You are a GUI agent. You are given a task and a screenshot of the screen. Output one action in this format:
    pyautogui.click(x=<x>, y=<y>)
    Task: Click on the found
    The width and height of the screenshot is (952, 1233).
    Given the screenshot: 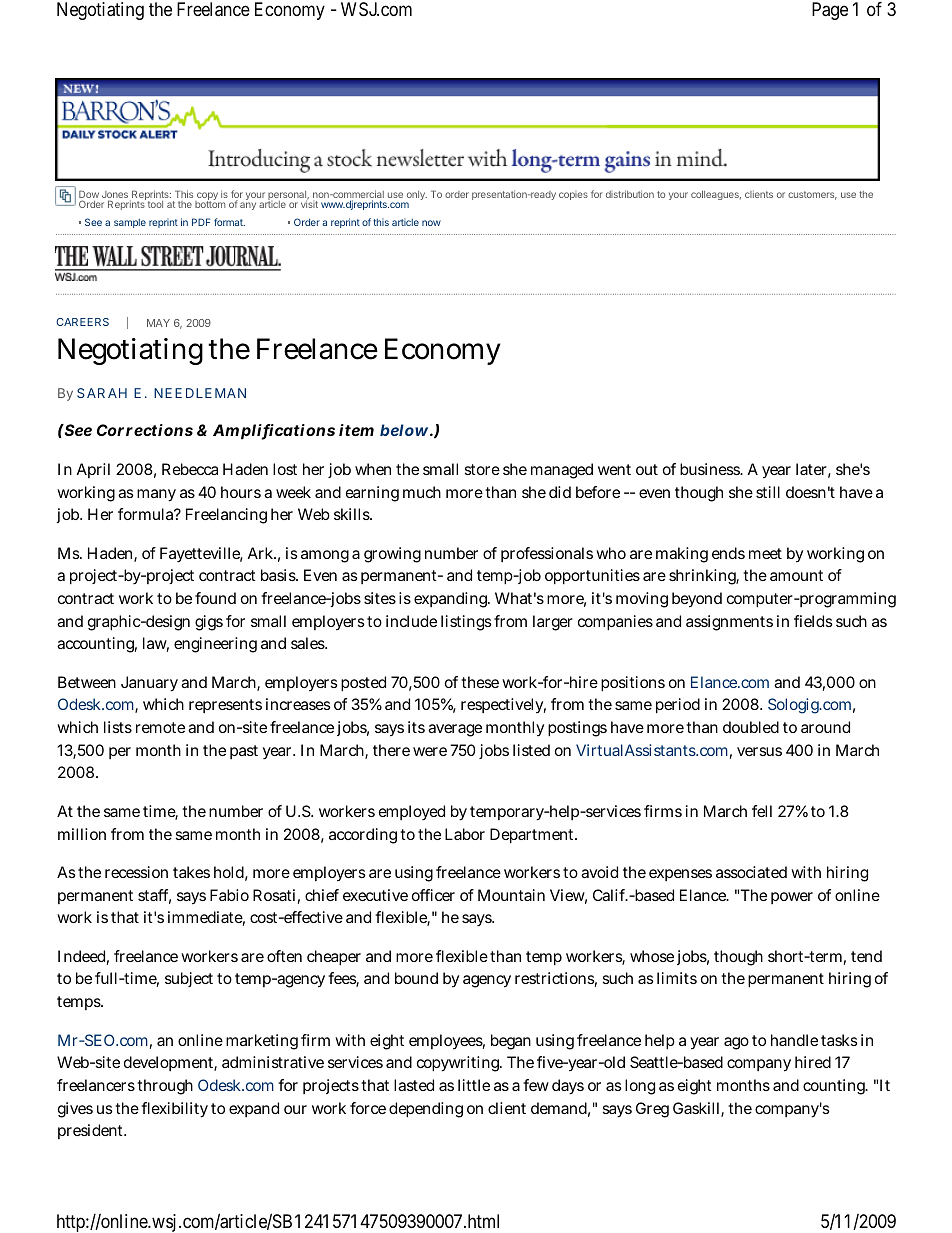 What is the action you would take?
    pyautogui.click(x=215, y=598)
